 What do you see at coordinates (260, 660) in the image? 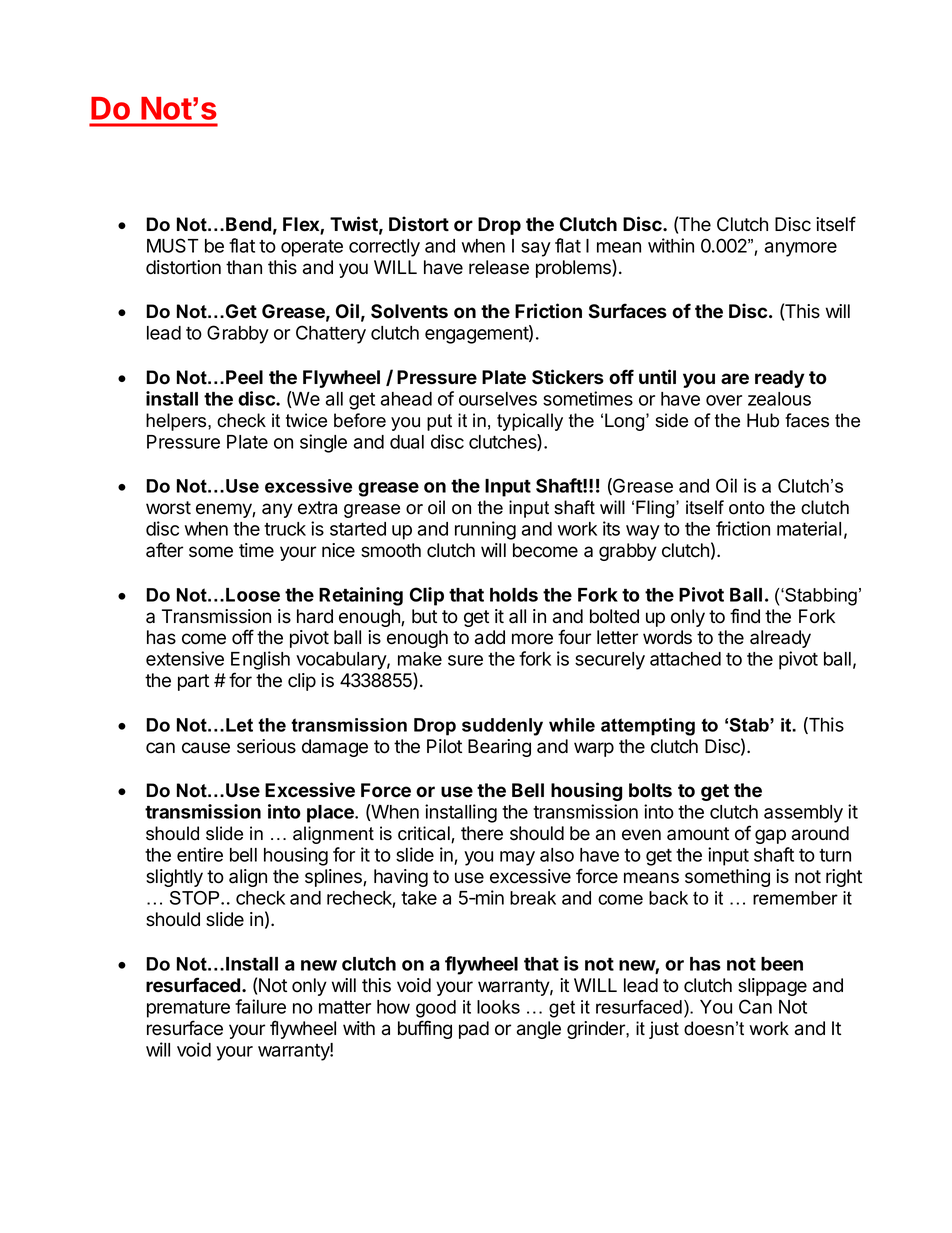
I see `English` at bounding box center [260, 660].
